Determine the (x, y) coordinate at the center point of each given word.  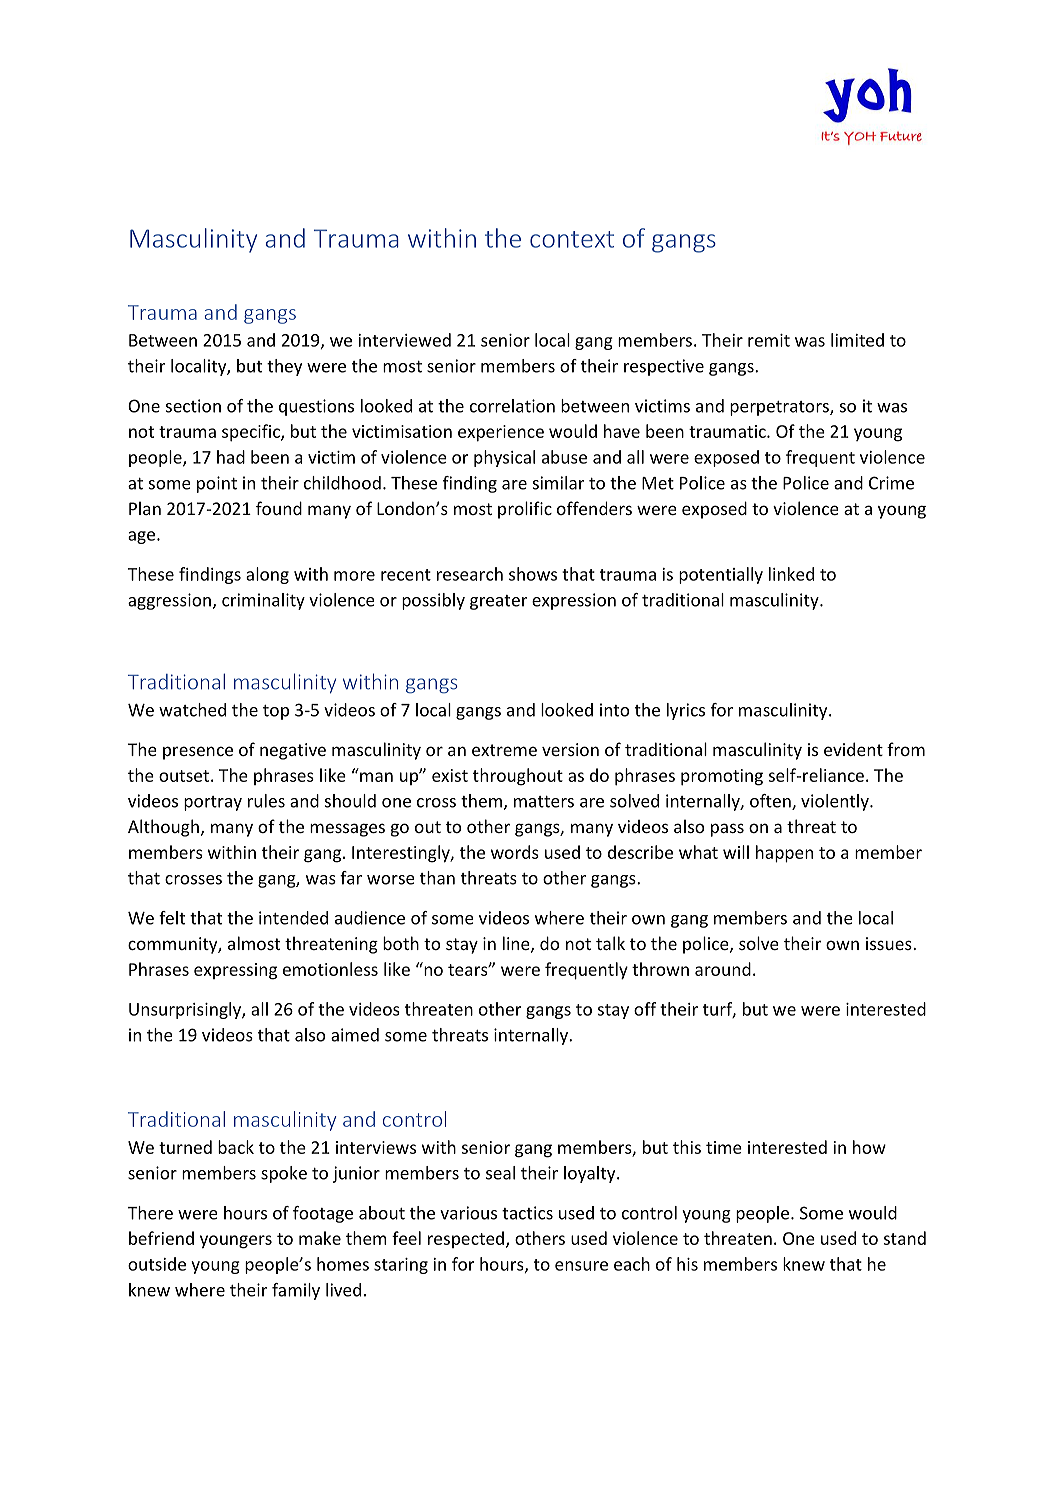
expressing (235, 971)
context (572, 239)
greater (498, 602)
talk (610, 943)
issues (890, 943)
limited (857, 340)
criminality (263, 601)
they (284, 367)
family (296, 1291)
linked (791, 574)
